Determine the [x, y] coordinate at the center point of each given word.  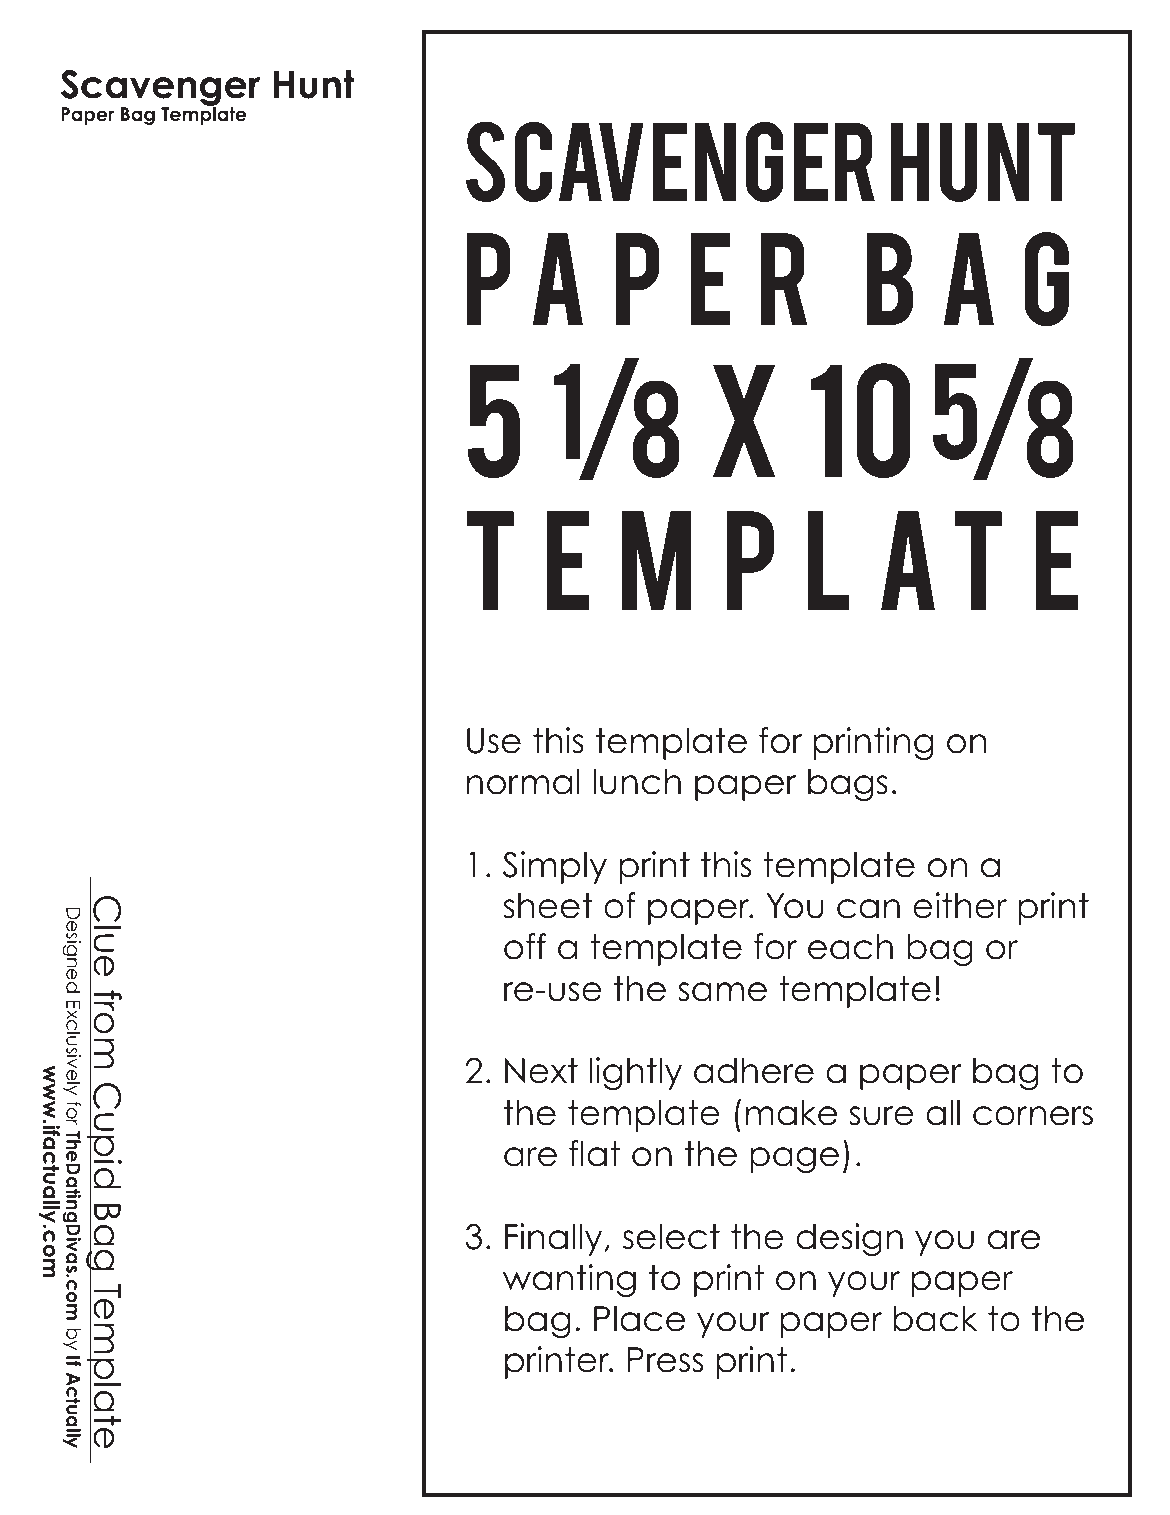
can [868, 909]
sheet [548, 905]
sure [881, 1116]
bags [848, 784]
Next [541, 1071]
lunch [637, 781]
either [960, 905]
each [850, 946]
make [791, 1112]
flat [594, 1153]
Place [639, 1318]
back [935, 1318]
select [671, 1236]
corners [1033, 1116]
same [722, 992]
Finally [553, 1239]
